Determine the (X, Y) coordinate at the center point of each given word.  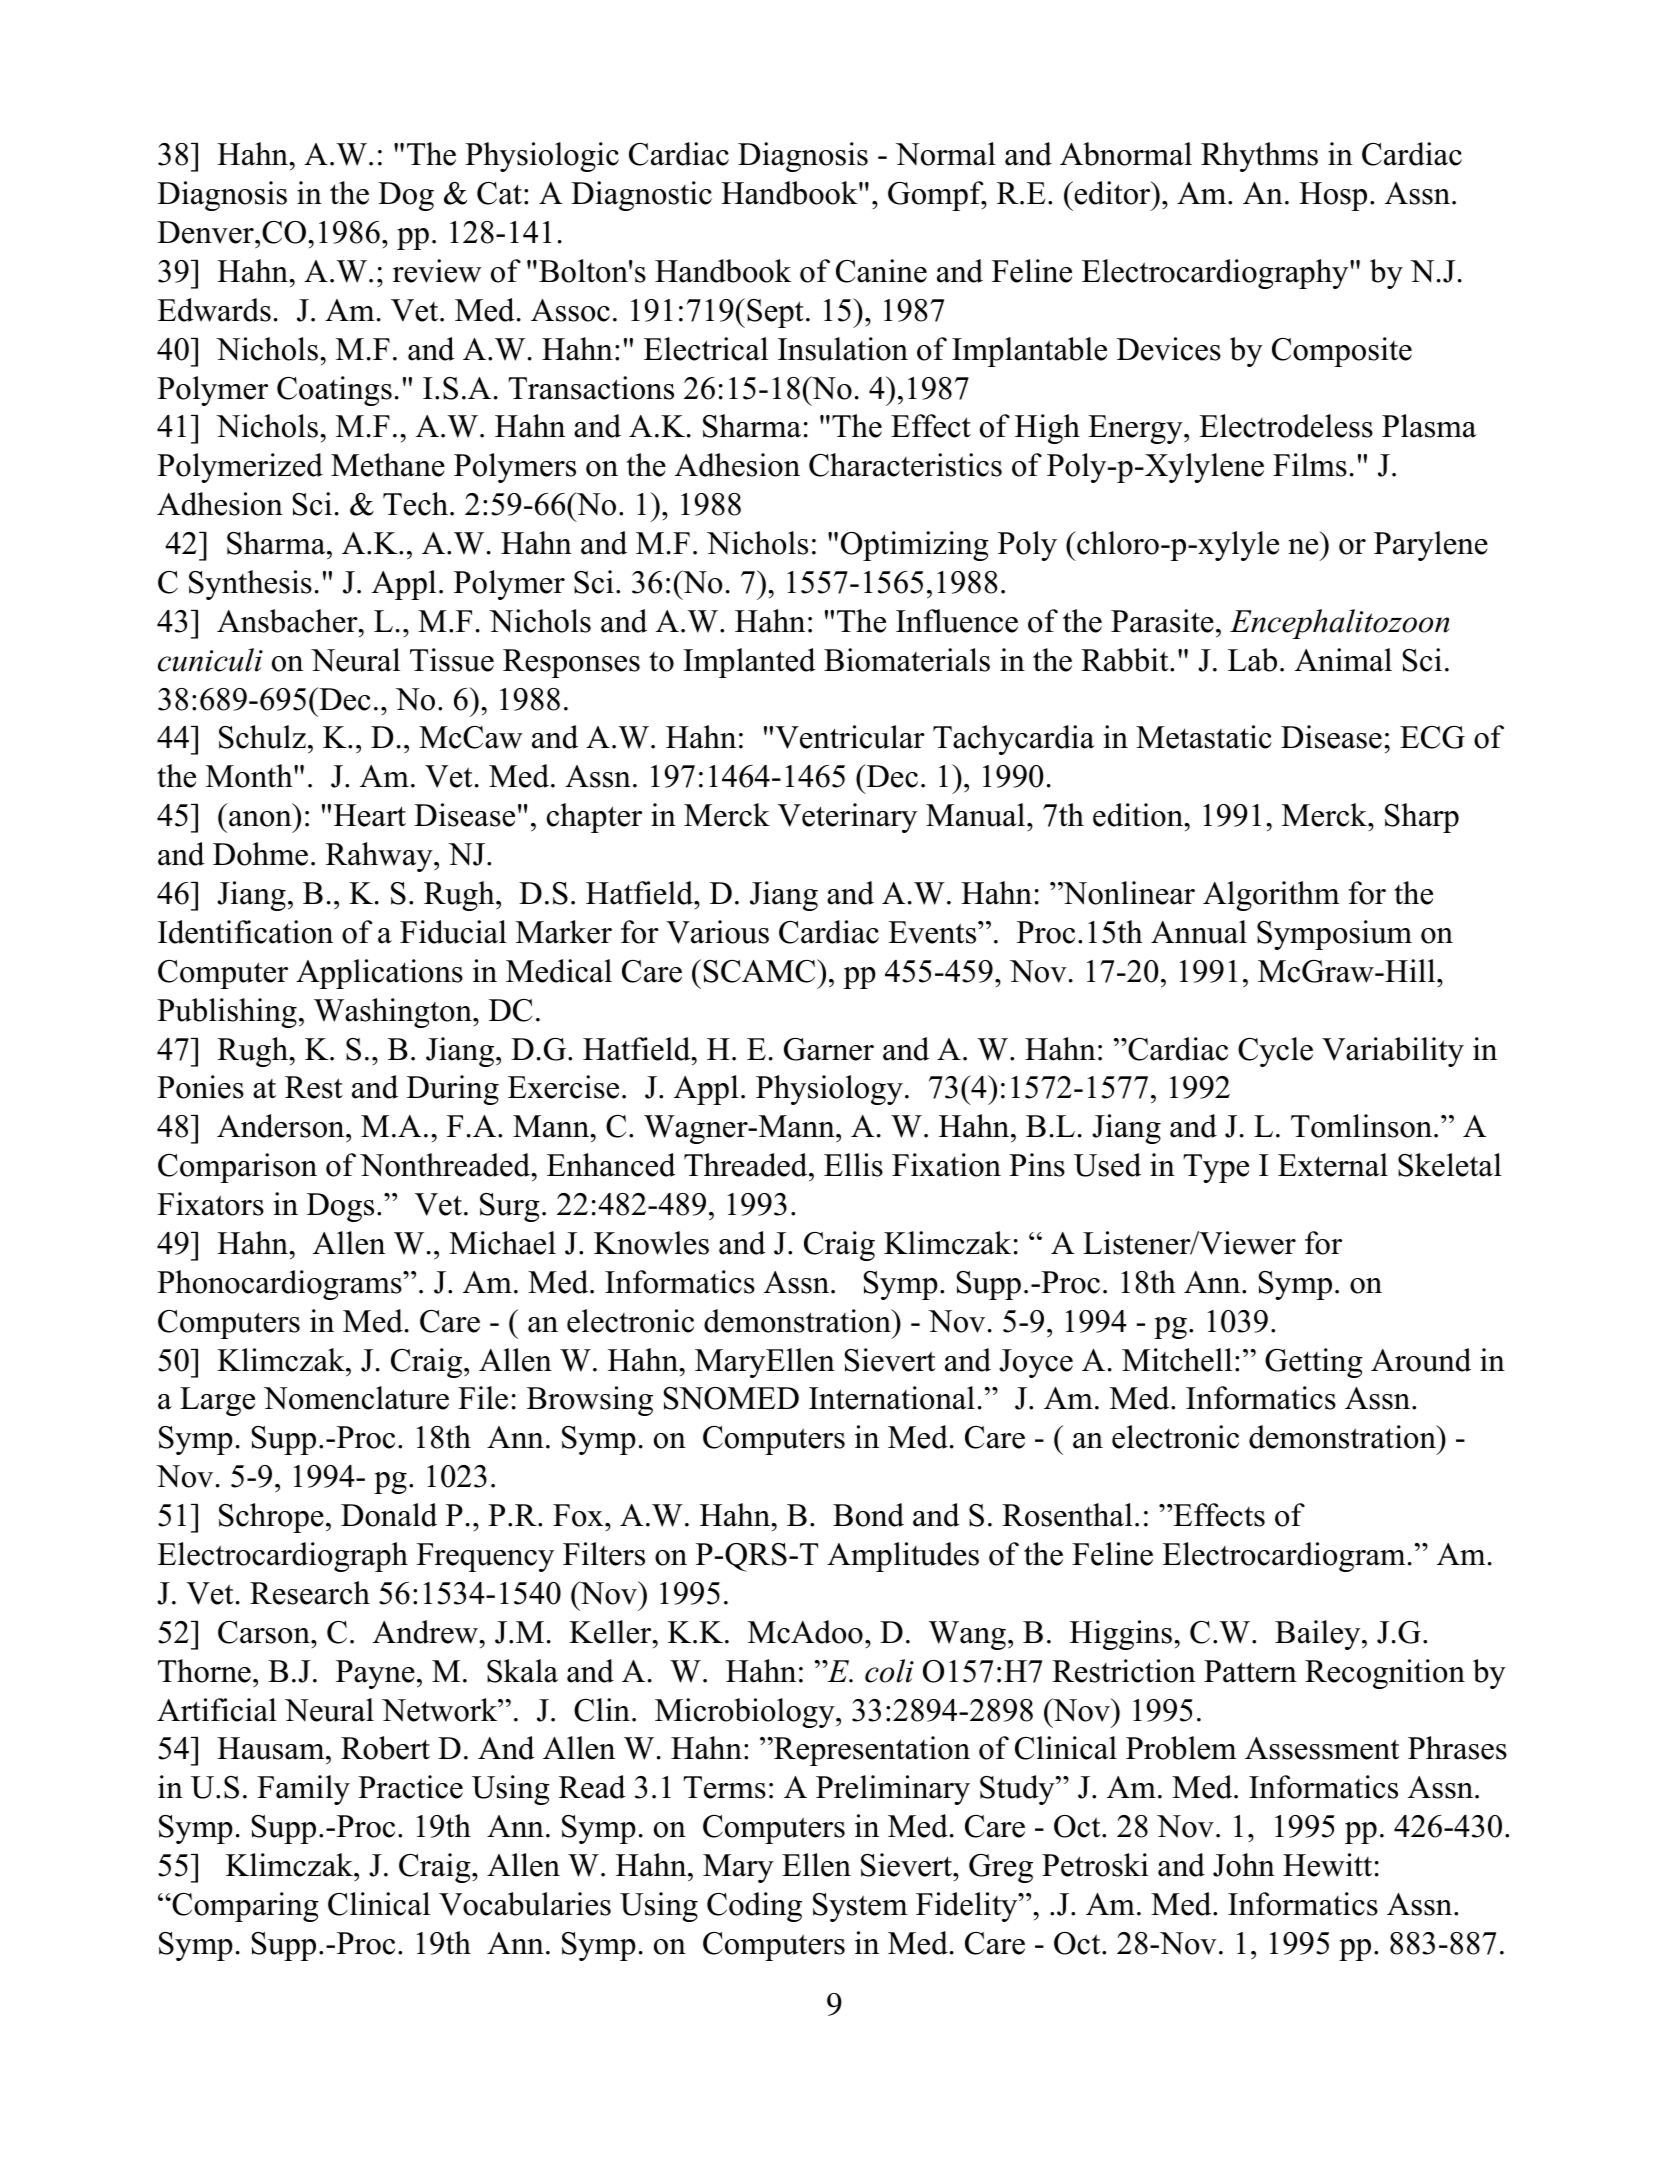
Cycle (1275, 1052)
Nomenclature (356, 1398)
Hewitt (1327, 1865)
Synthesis (250, 585)
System (860, 1907)
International (892, 1398)
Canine (881, 271)
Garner (829, 1049)
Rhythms (1259, 157)
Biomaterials (907, 660)
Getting (1314, 1363)
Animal (1343, 660)
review (437, 271)
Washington (394, 1013)
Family (303, 1790)
